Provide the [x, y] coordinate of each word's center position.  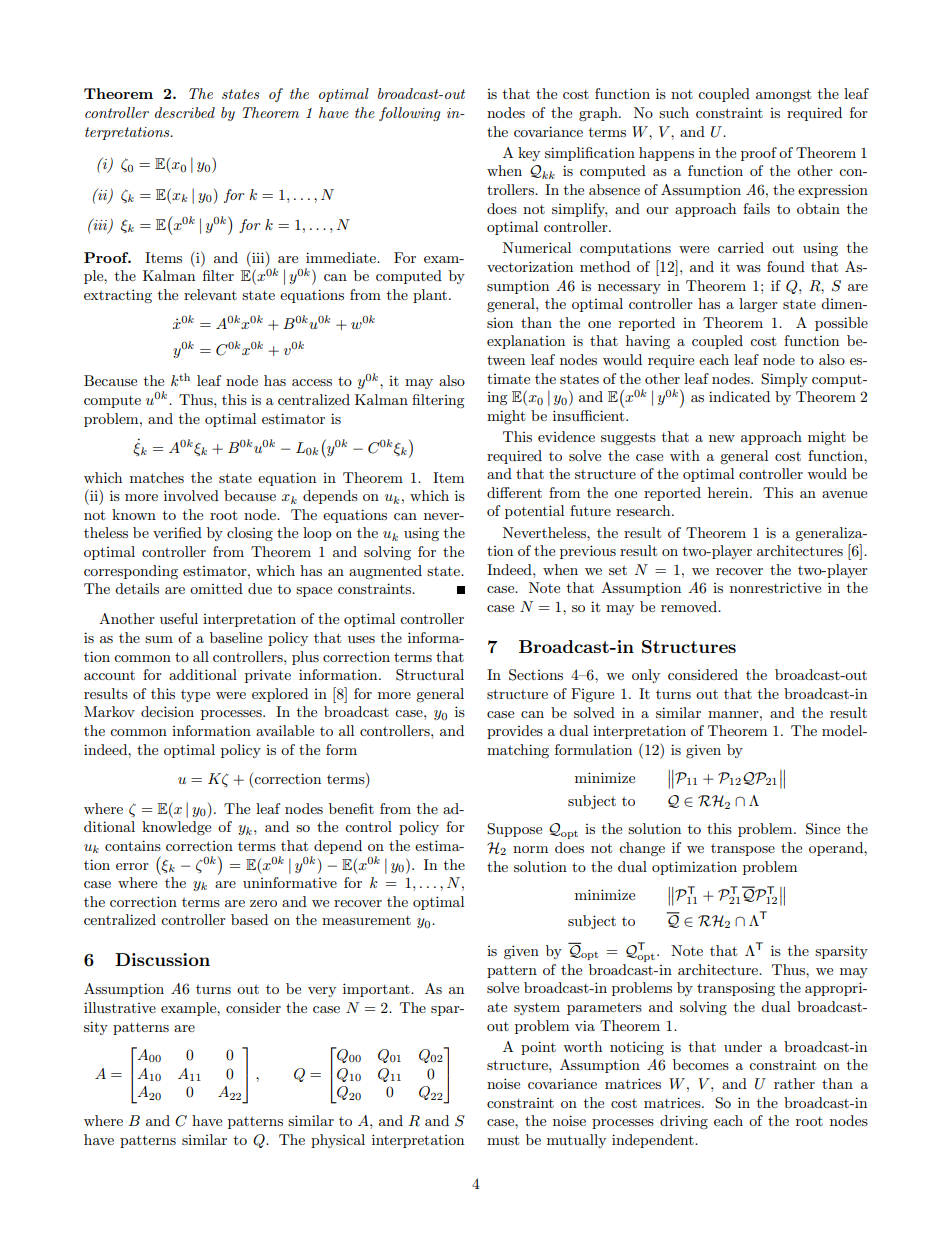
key [529, 154]
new [722, 438]
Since [823, 829]
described [185, 112]
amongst [783, 95]
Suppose [514, 830]
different [514, 492]
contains [133, 845]
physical [338, 1141]
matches [157, 477]
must [503, 1140]
